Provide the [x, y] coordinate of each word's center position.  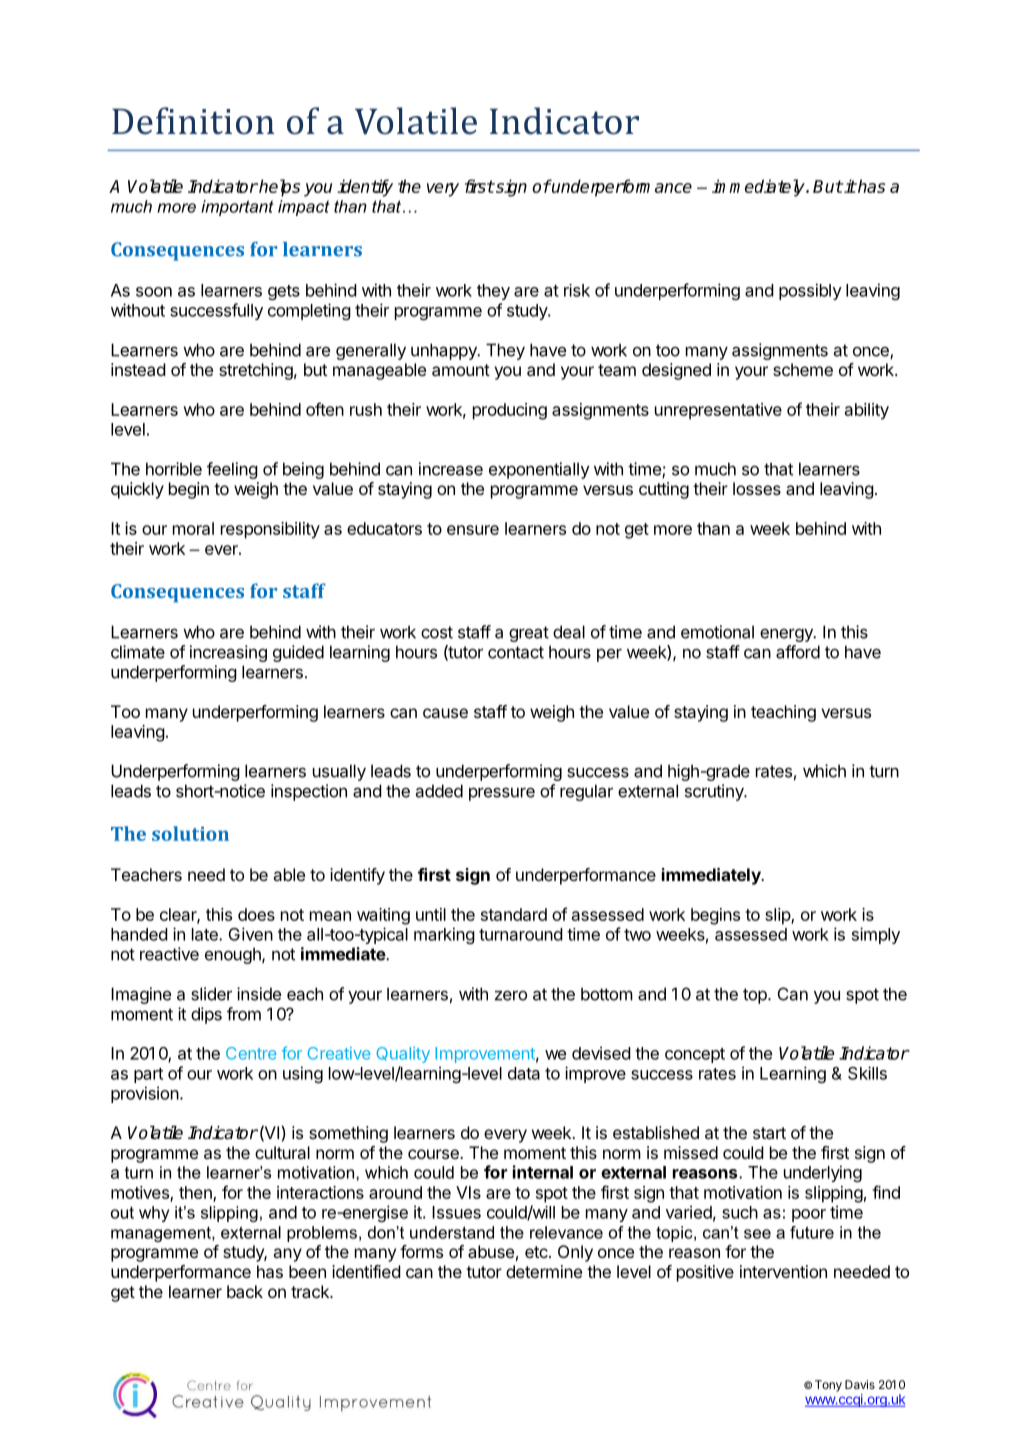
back [245, 1291]
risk [577, 290]
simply [876, 935]
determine [544, 1271]
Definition [193, 121]
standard [514, 914]
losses [757, 488]
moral [193, 528]
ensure [473, 530]
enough [234, 955]
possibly [810, 291]
